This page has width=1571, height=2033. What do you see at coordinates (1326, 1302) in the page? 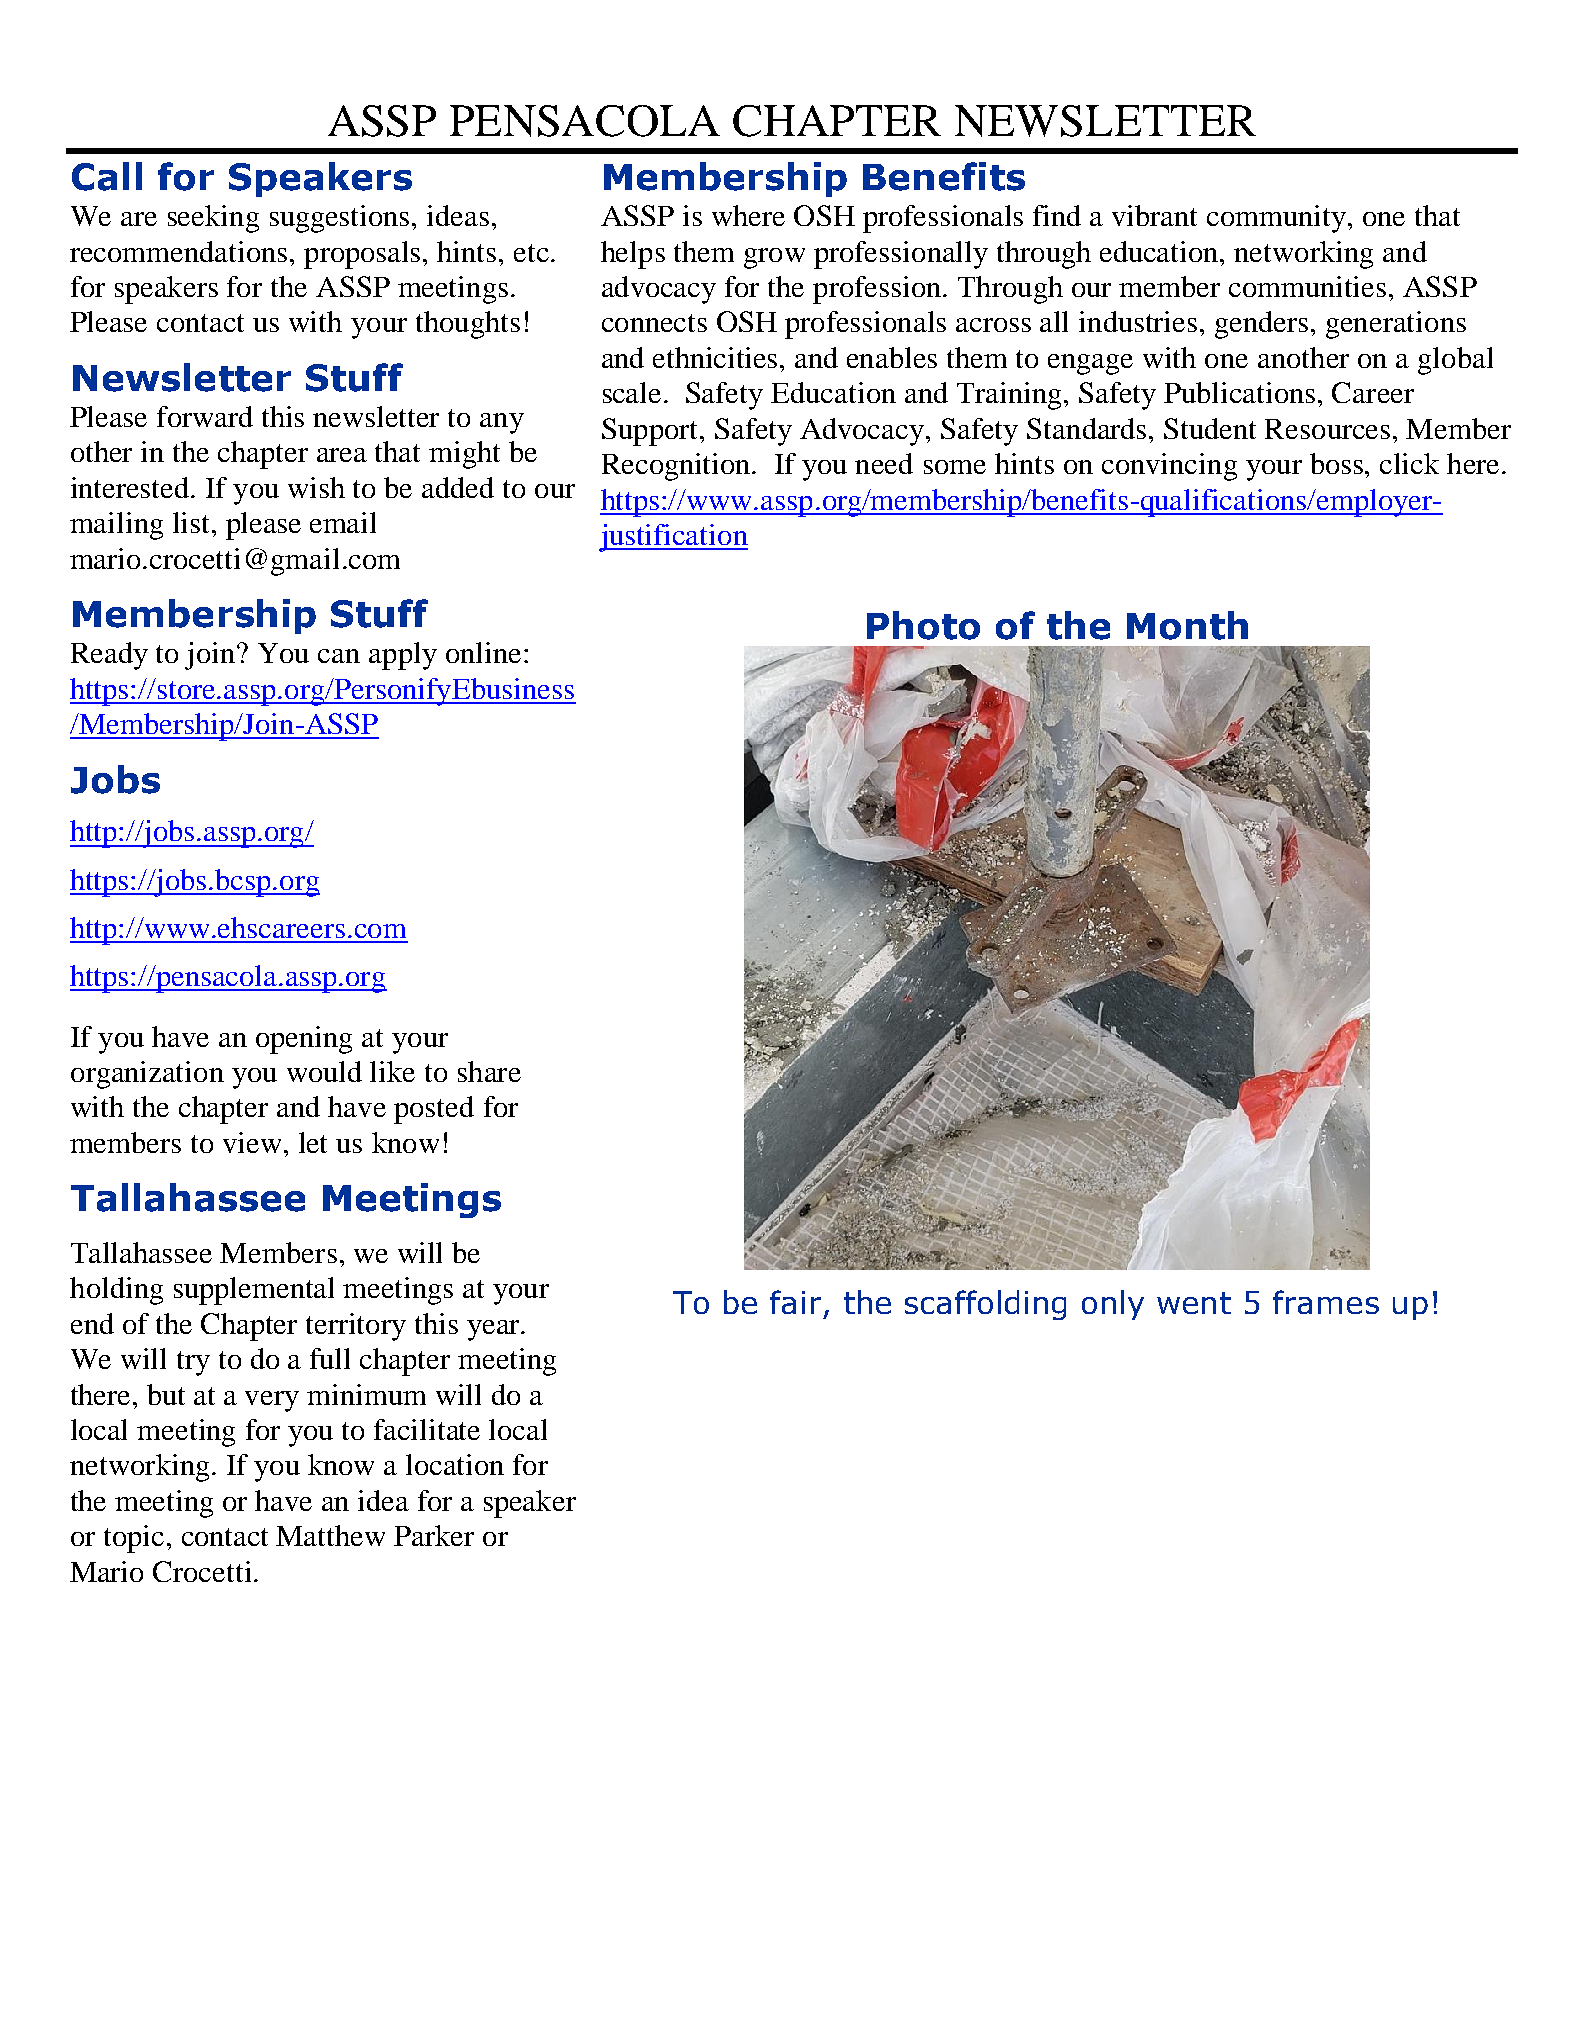
I see `frames` at bounding box center [1326, 1302].
